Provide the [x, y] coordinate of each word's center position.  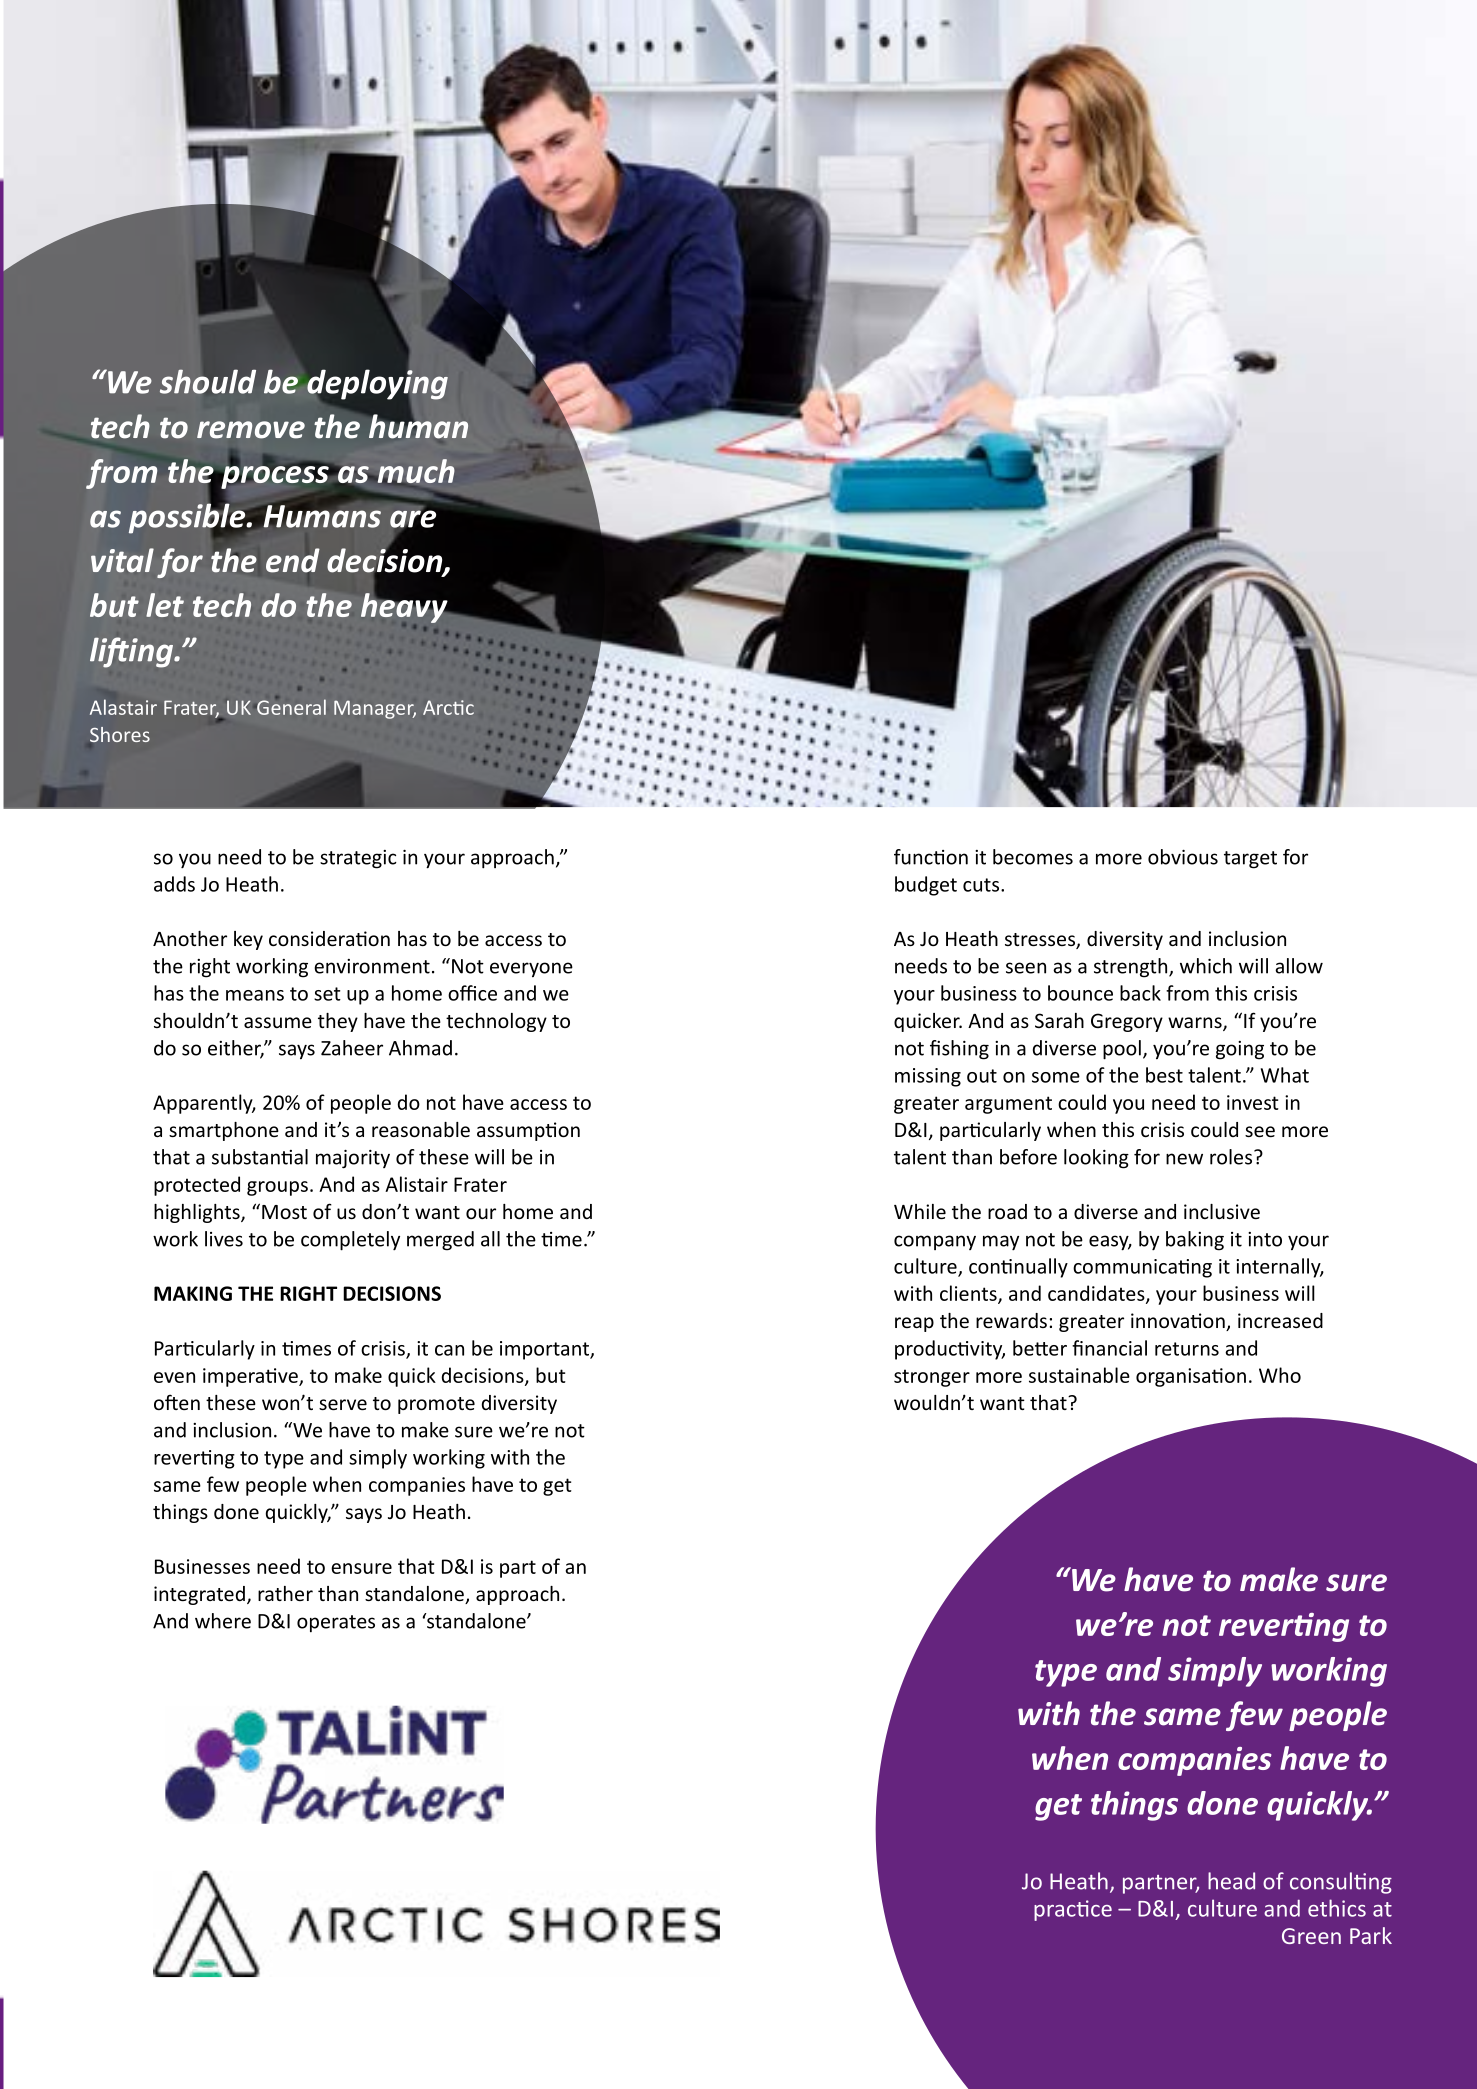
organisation [1191, 1377]
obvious [1183, 857]
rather [285, 1593]
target [1250, 860]
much [415, 472]
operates [336, 1623]
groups [277, 1188]
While [920, 1211]
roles [1232, 1157]
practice [1073, 1910]
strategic [358, 859]
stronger [932, 1378]
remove [251, 430]
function [931, 857]
